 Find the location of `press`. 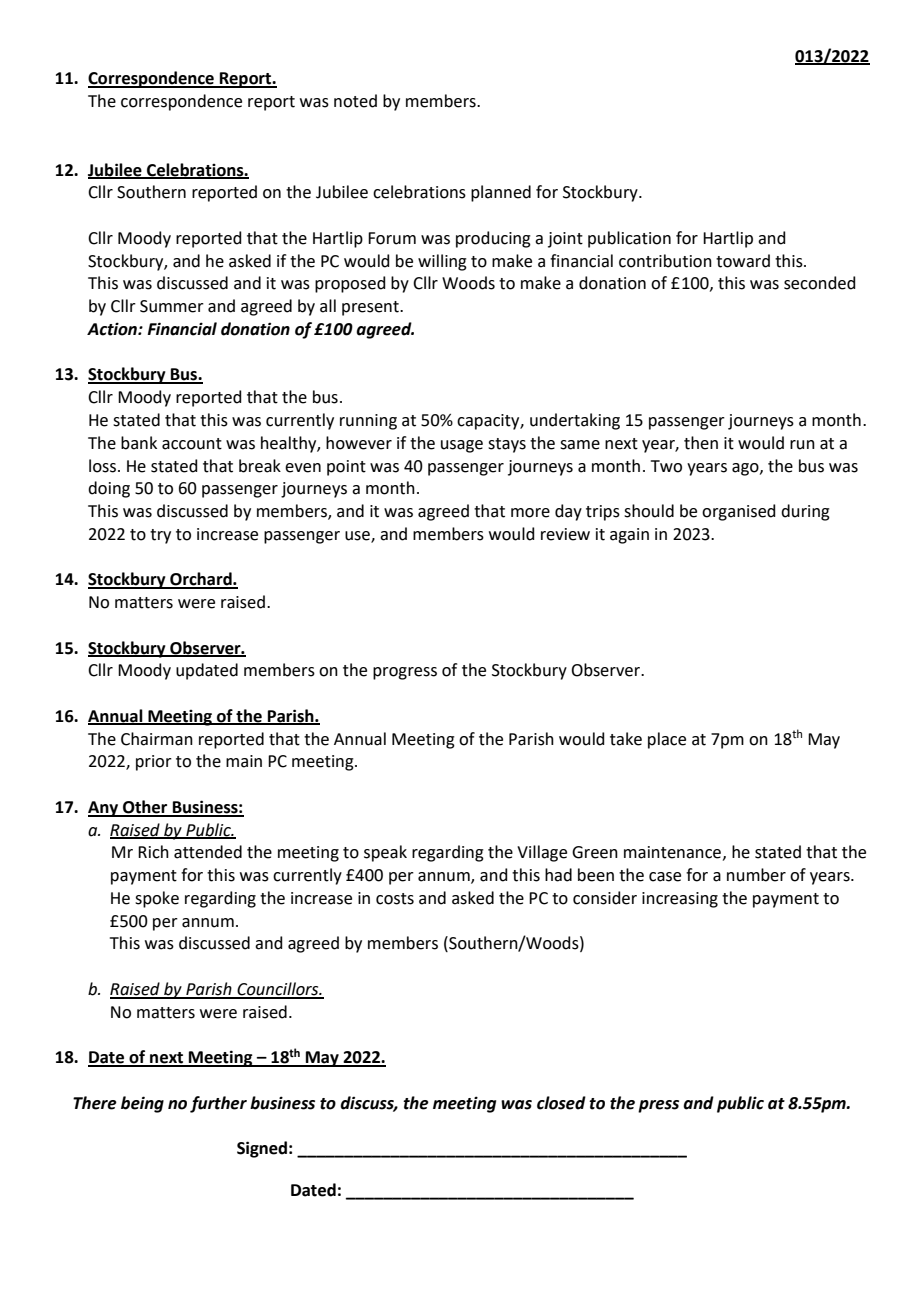

press is located at coordinates (658, 1106).
